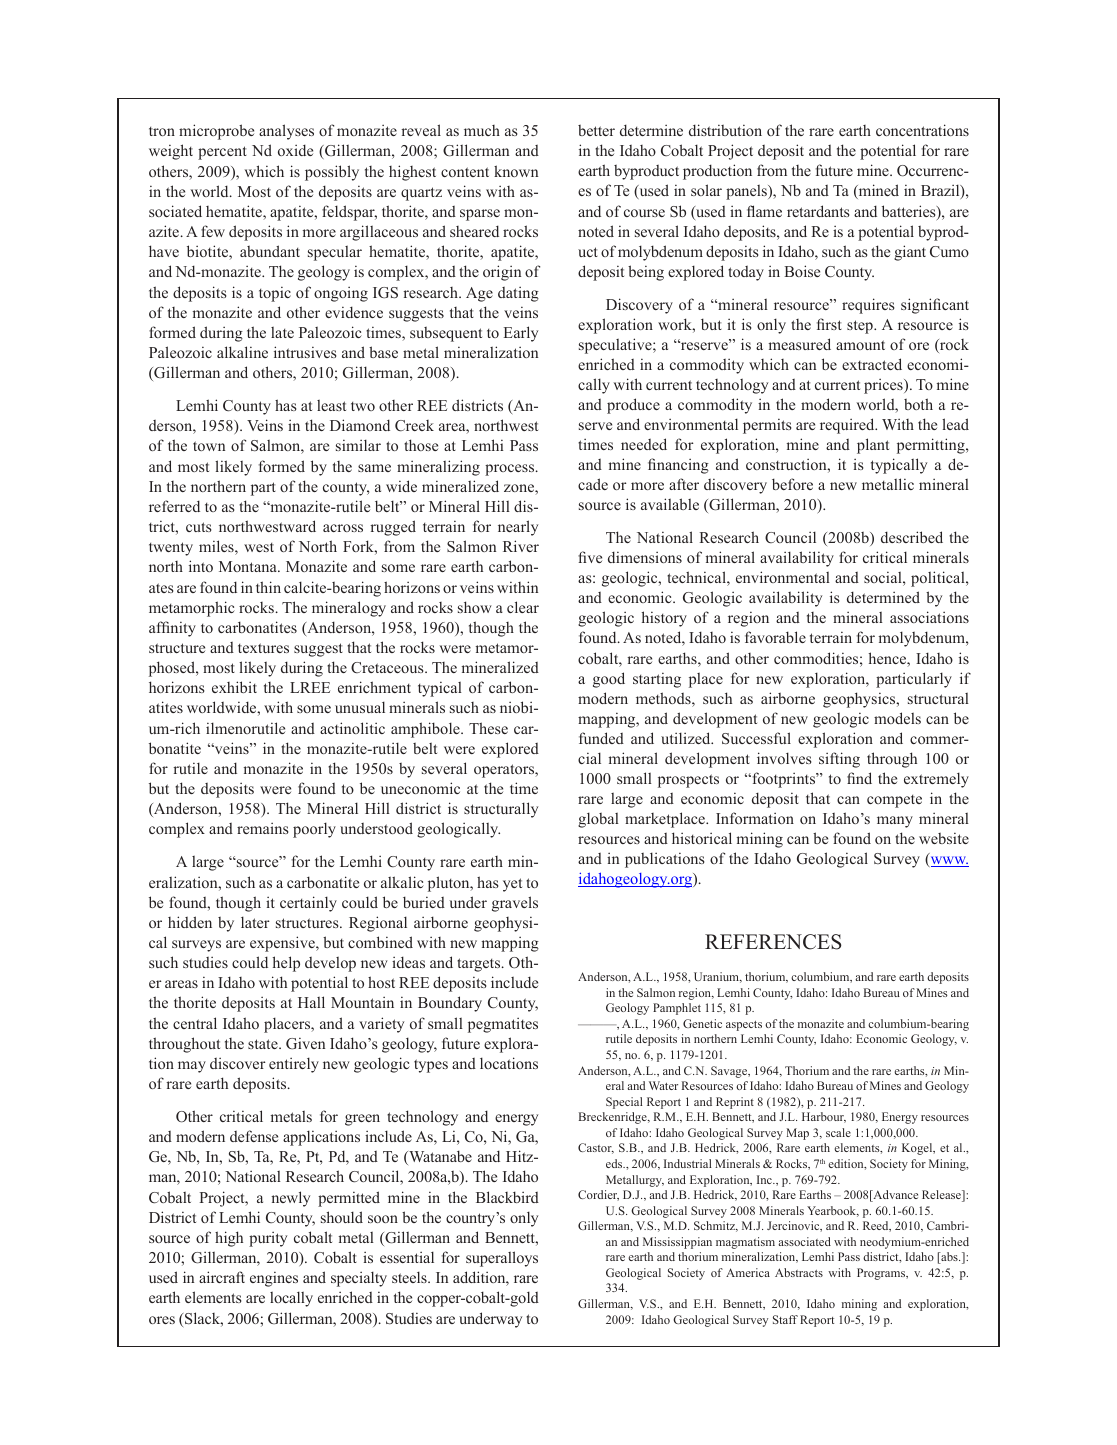 The width and height of the screenshot is (1117, 1445). I want to click on percent, so click(222, 153).
